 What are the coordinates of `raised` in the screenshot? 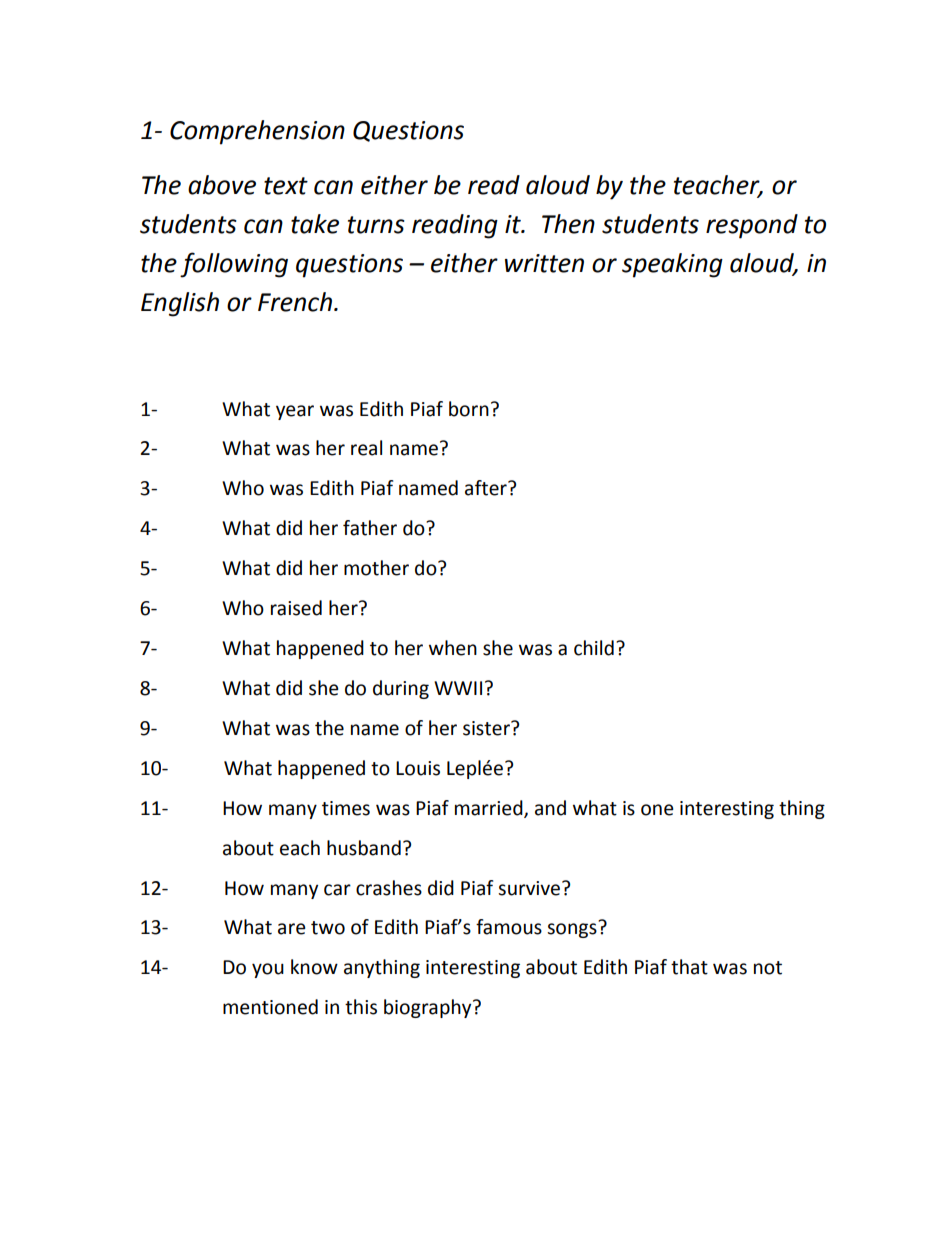 It's located at (296, 608).
